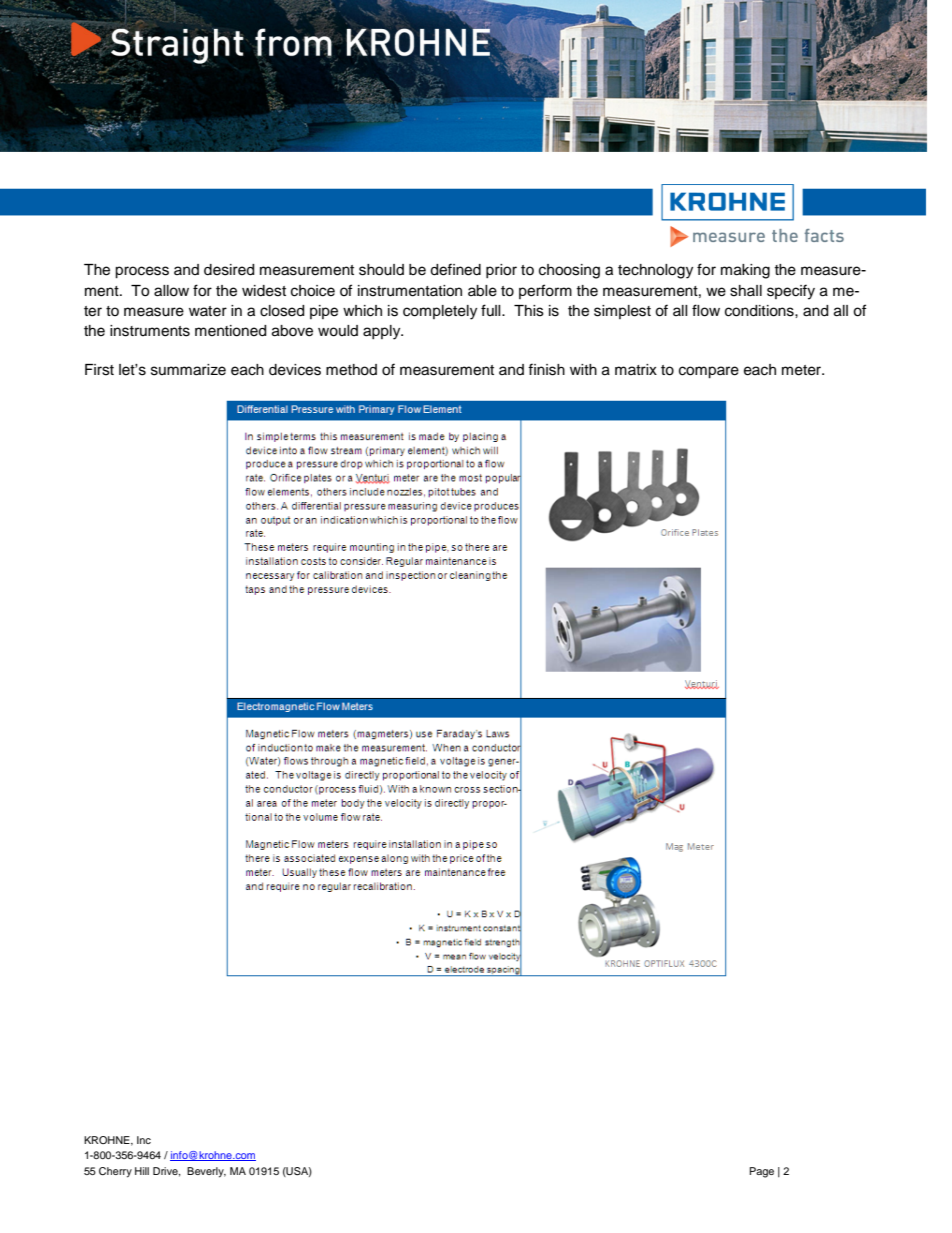 The height and width of the image is (1233, 952). I want to click on compare, so click(709, 372).
